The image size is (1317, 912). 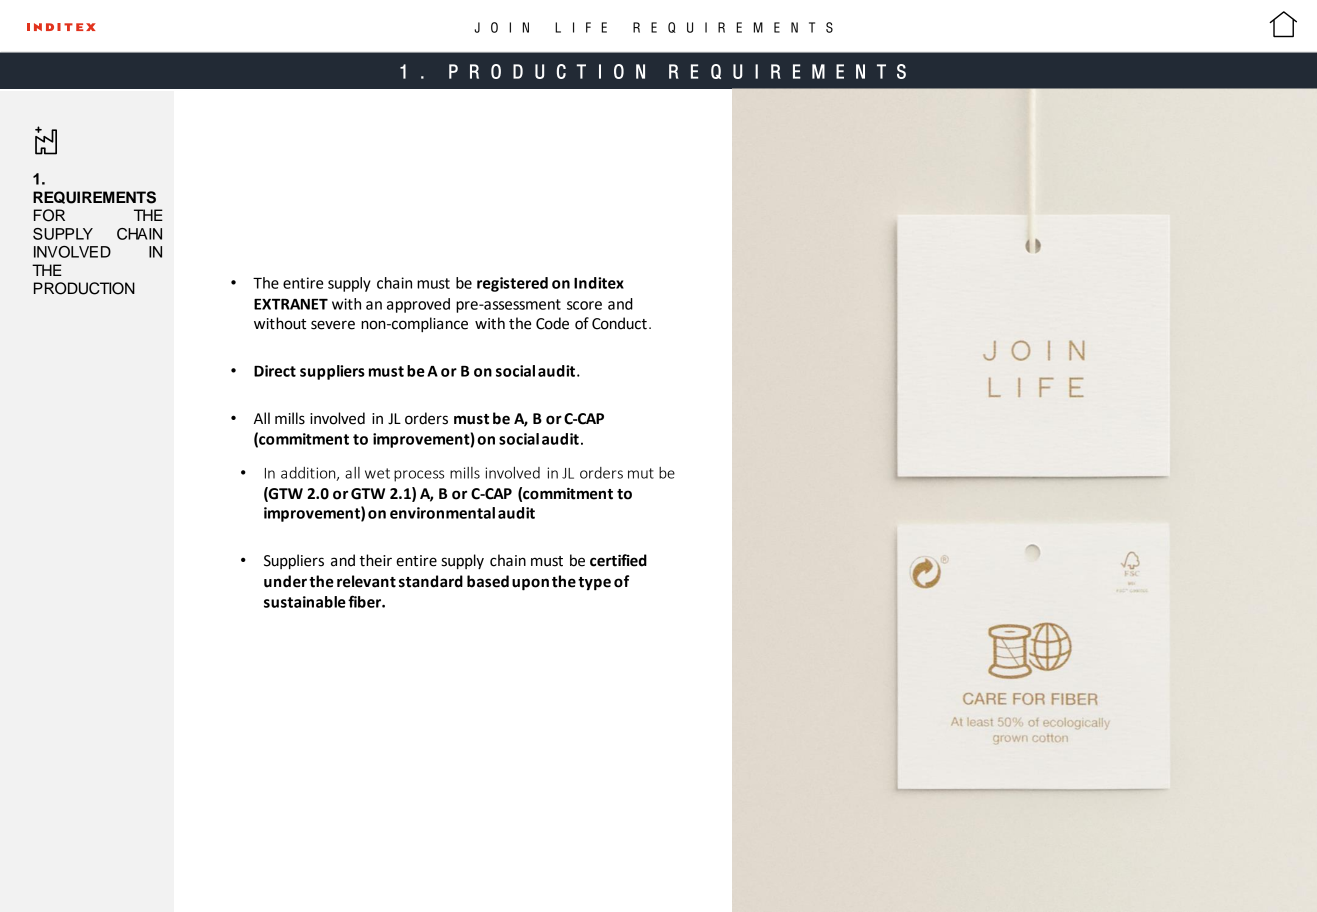 What do you see at coordinates (377, 473) in the screenshot?
I see `wet` at bounding box center [377, 473].
